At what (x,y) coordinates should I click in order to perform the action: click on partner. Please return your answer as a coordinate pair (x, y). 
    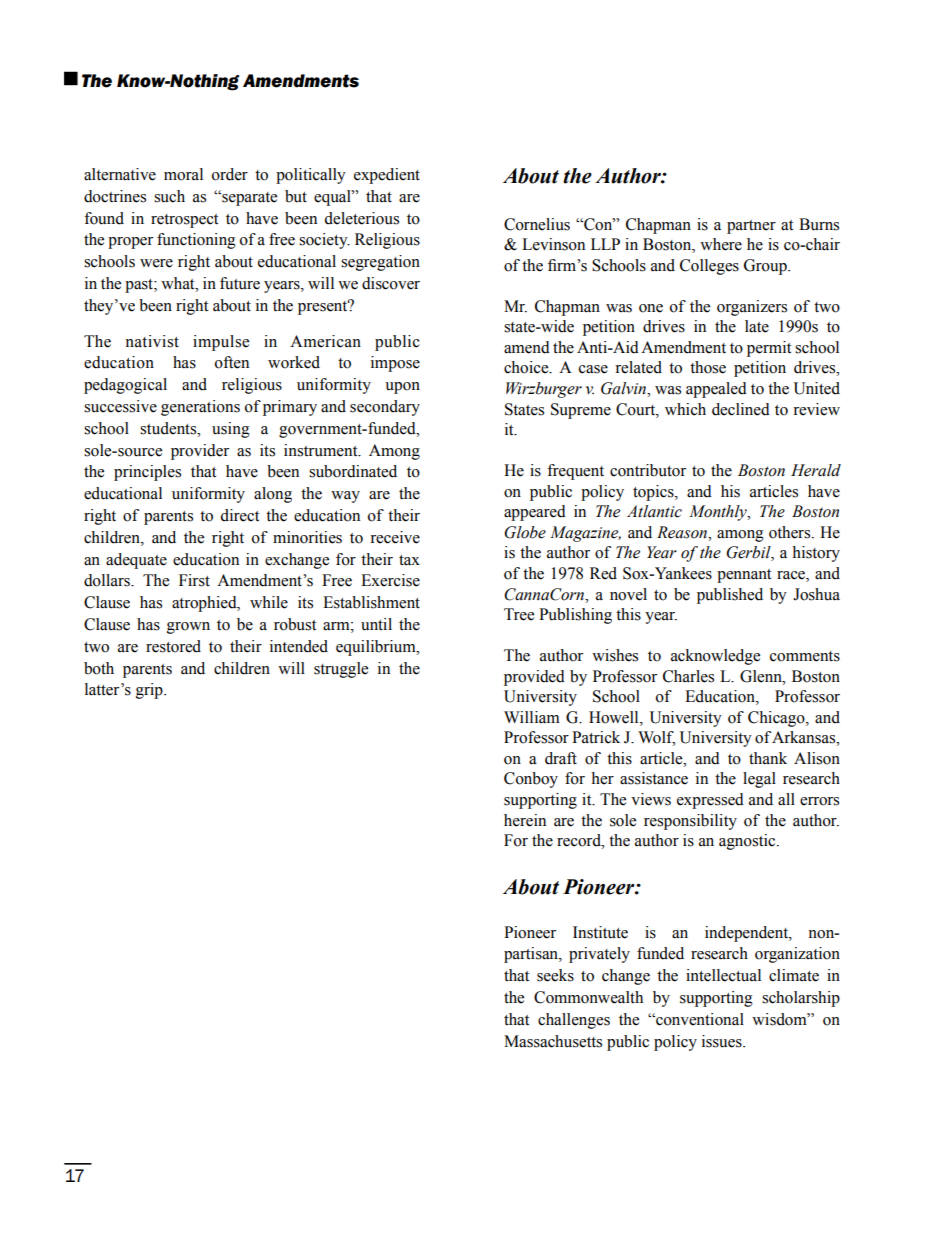
    Looking at the image, I should click on (751, 227).
